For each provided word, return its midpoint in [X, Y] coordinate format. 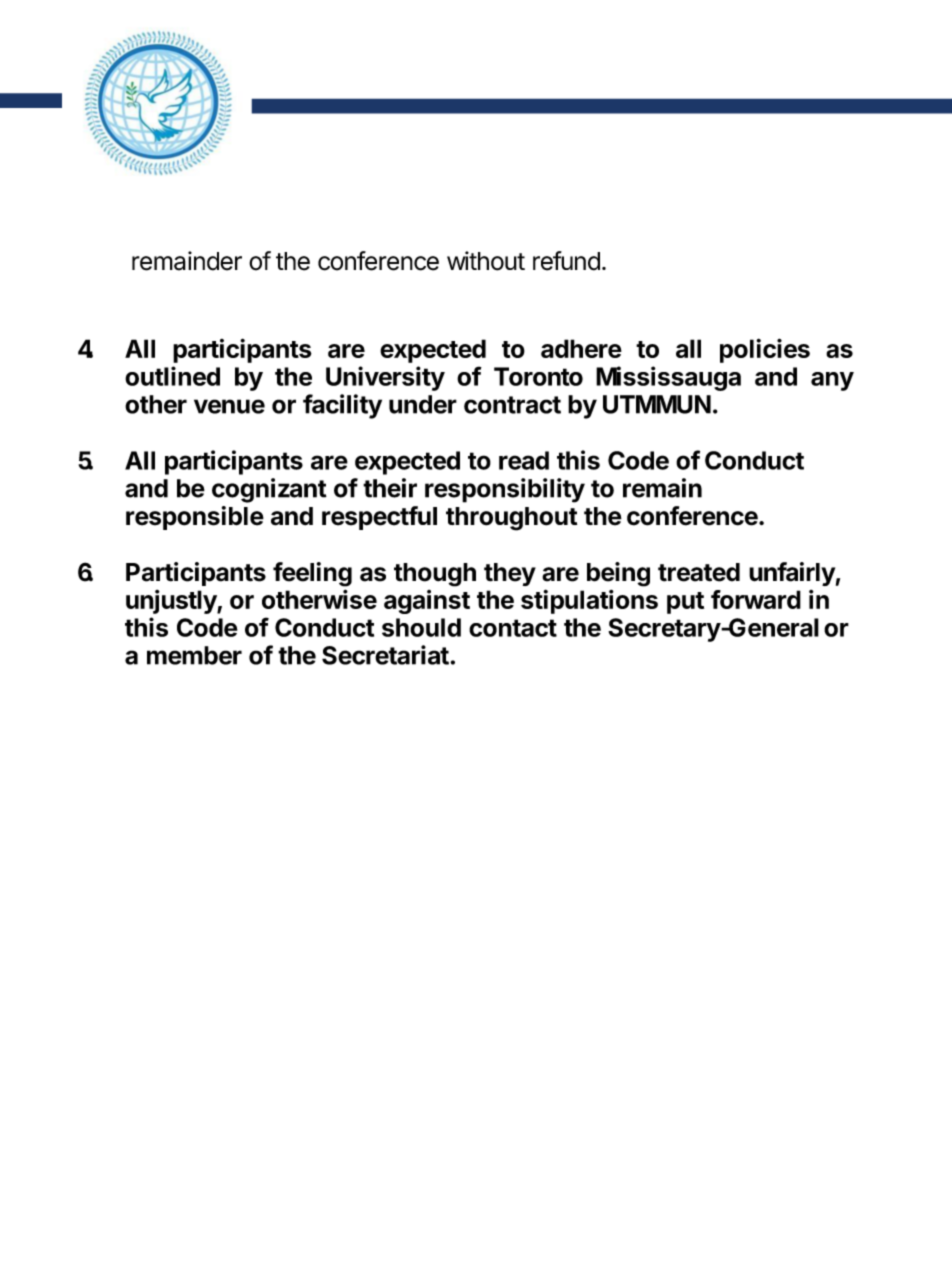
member [194, 655]
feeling [312, 574]
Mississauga [668, 378]
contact [513, 628]
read [524, 460]
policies [765, 350]
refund [566, 261]
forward [756, 599]
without [486, 261]
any [832, 381]
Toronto [538, 376]
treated [699, 572]
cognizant [269, 490]
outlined [172, 376]
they [510, 574]
